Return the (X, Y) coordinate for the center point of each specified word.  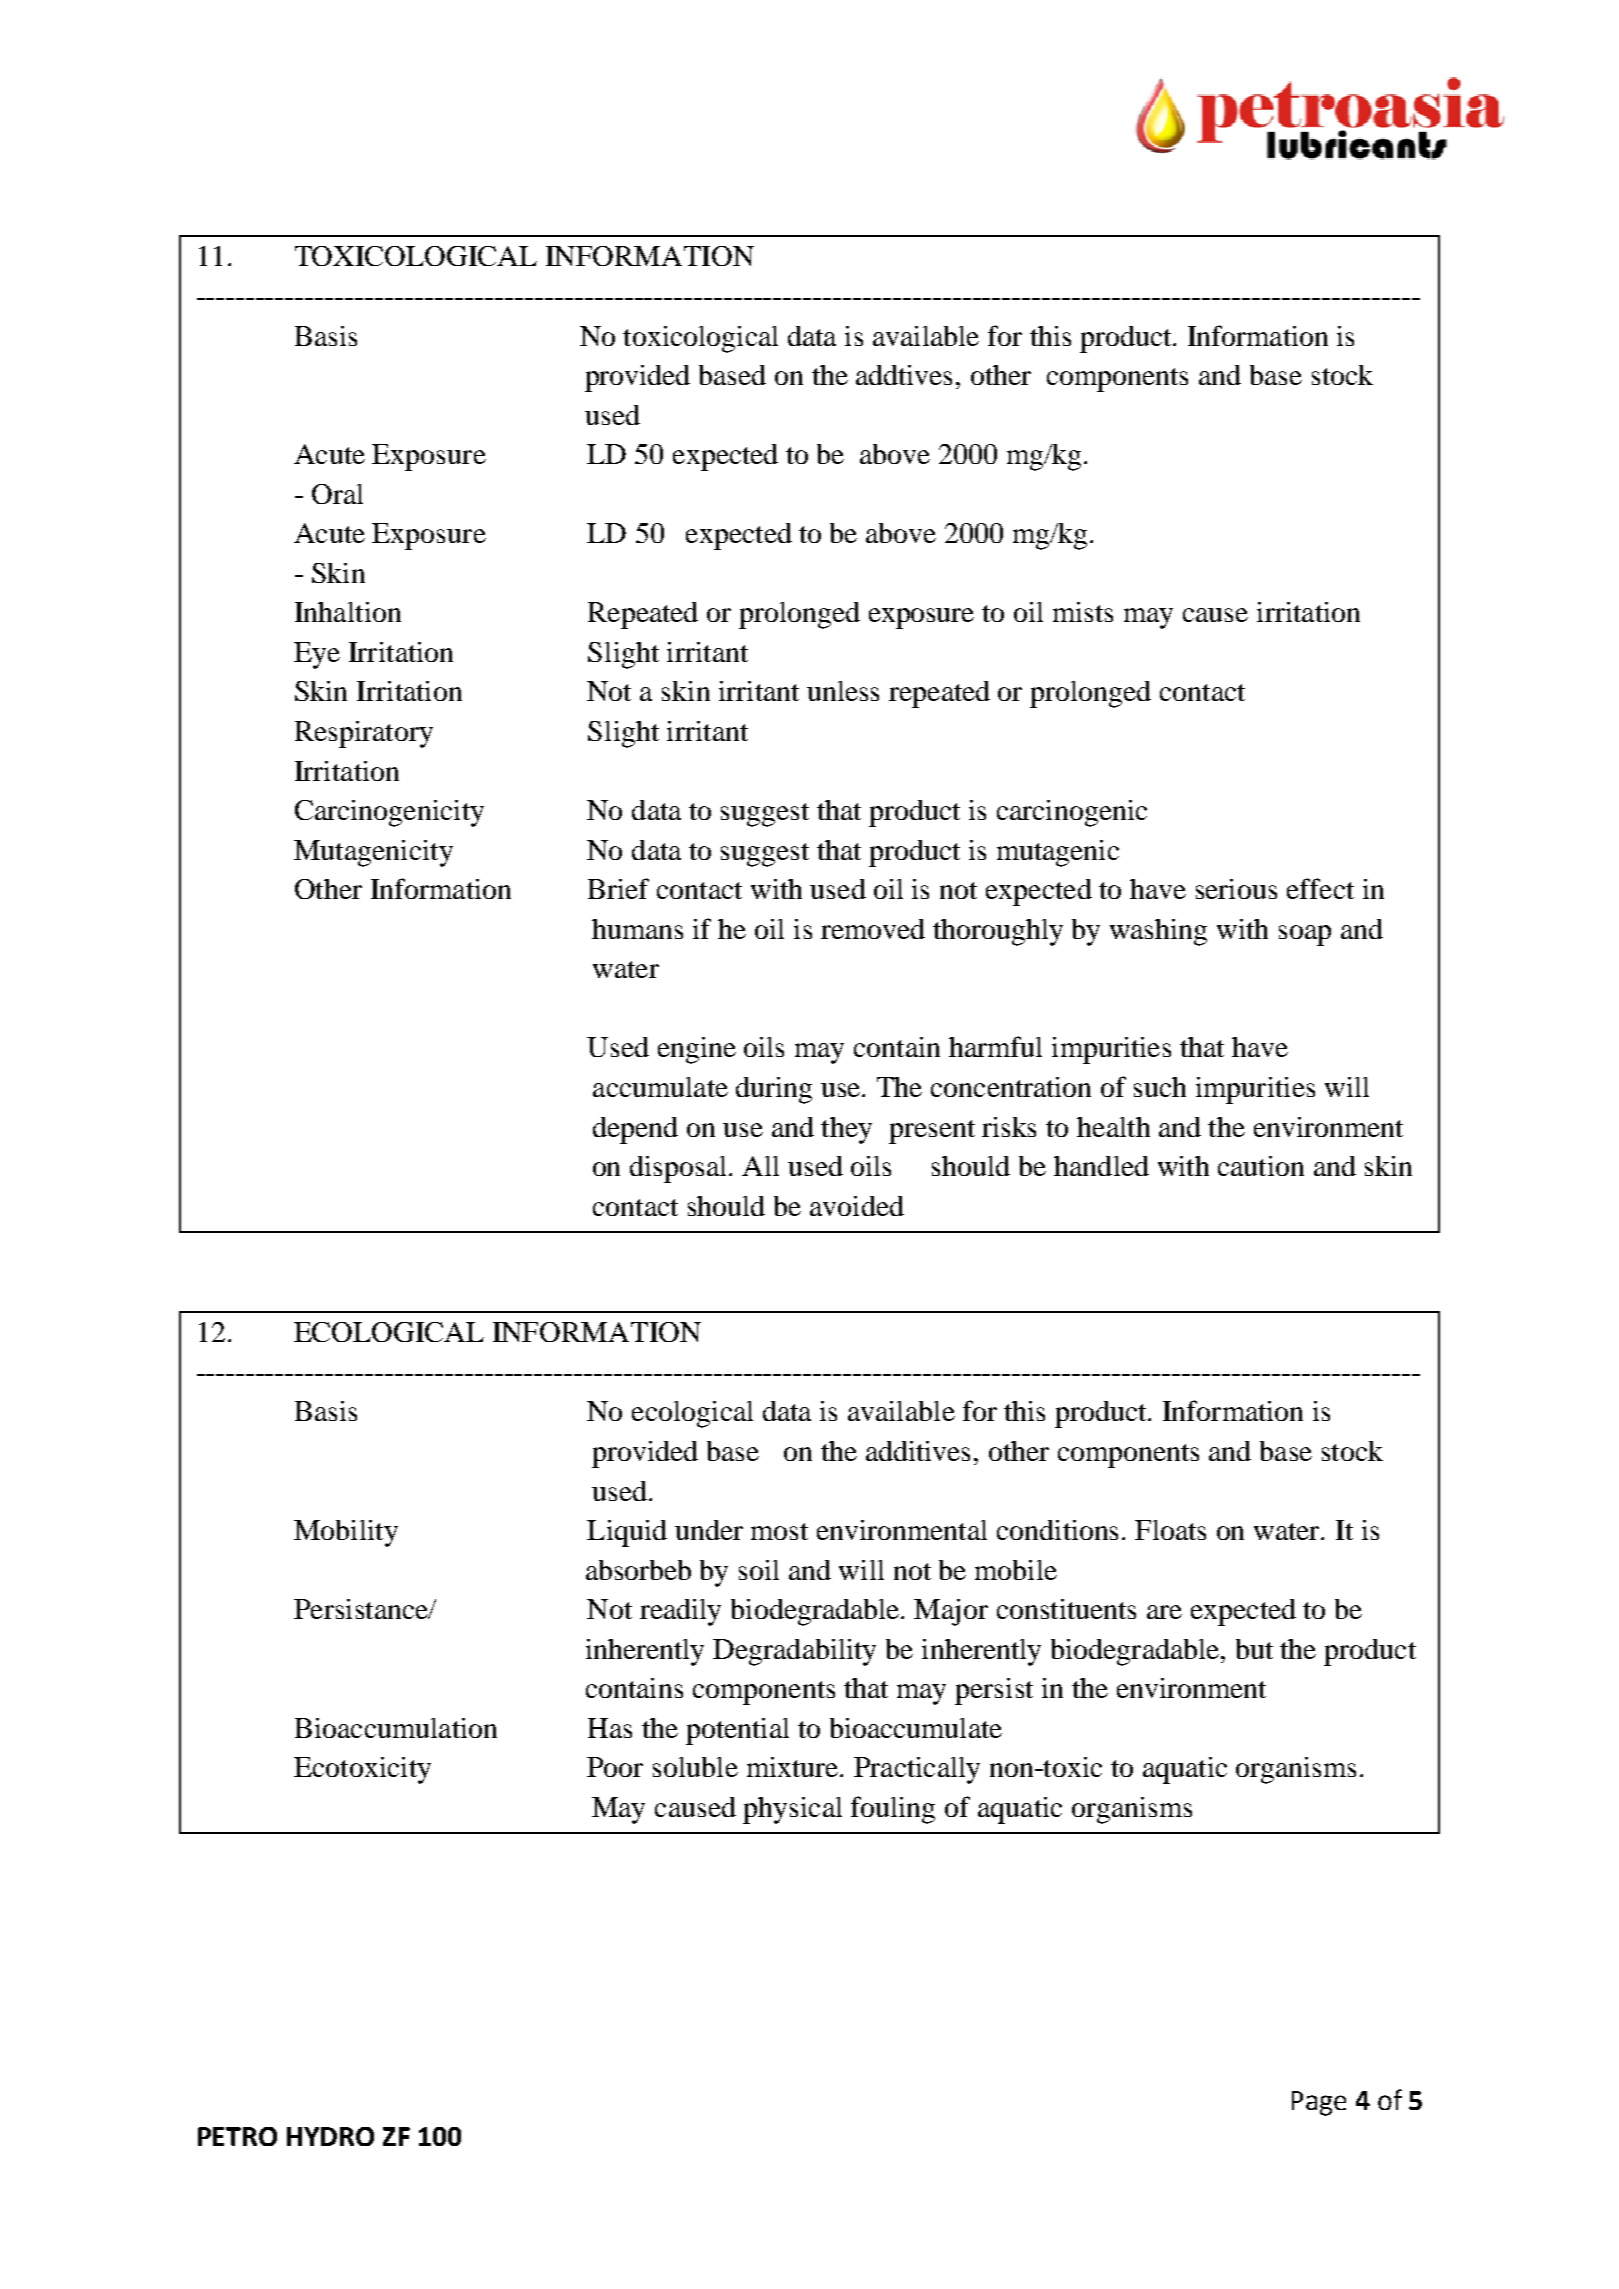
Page (1319, 2103)
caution (1261, 1166)
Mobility (346, 1533)
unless (843, 691)
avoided (857, 1206)
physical (792, 1810)
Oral (337, 494)
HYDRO (330, 2136)
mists (1083, 612)
